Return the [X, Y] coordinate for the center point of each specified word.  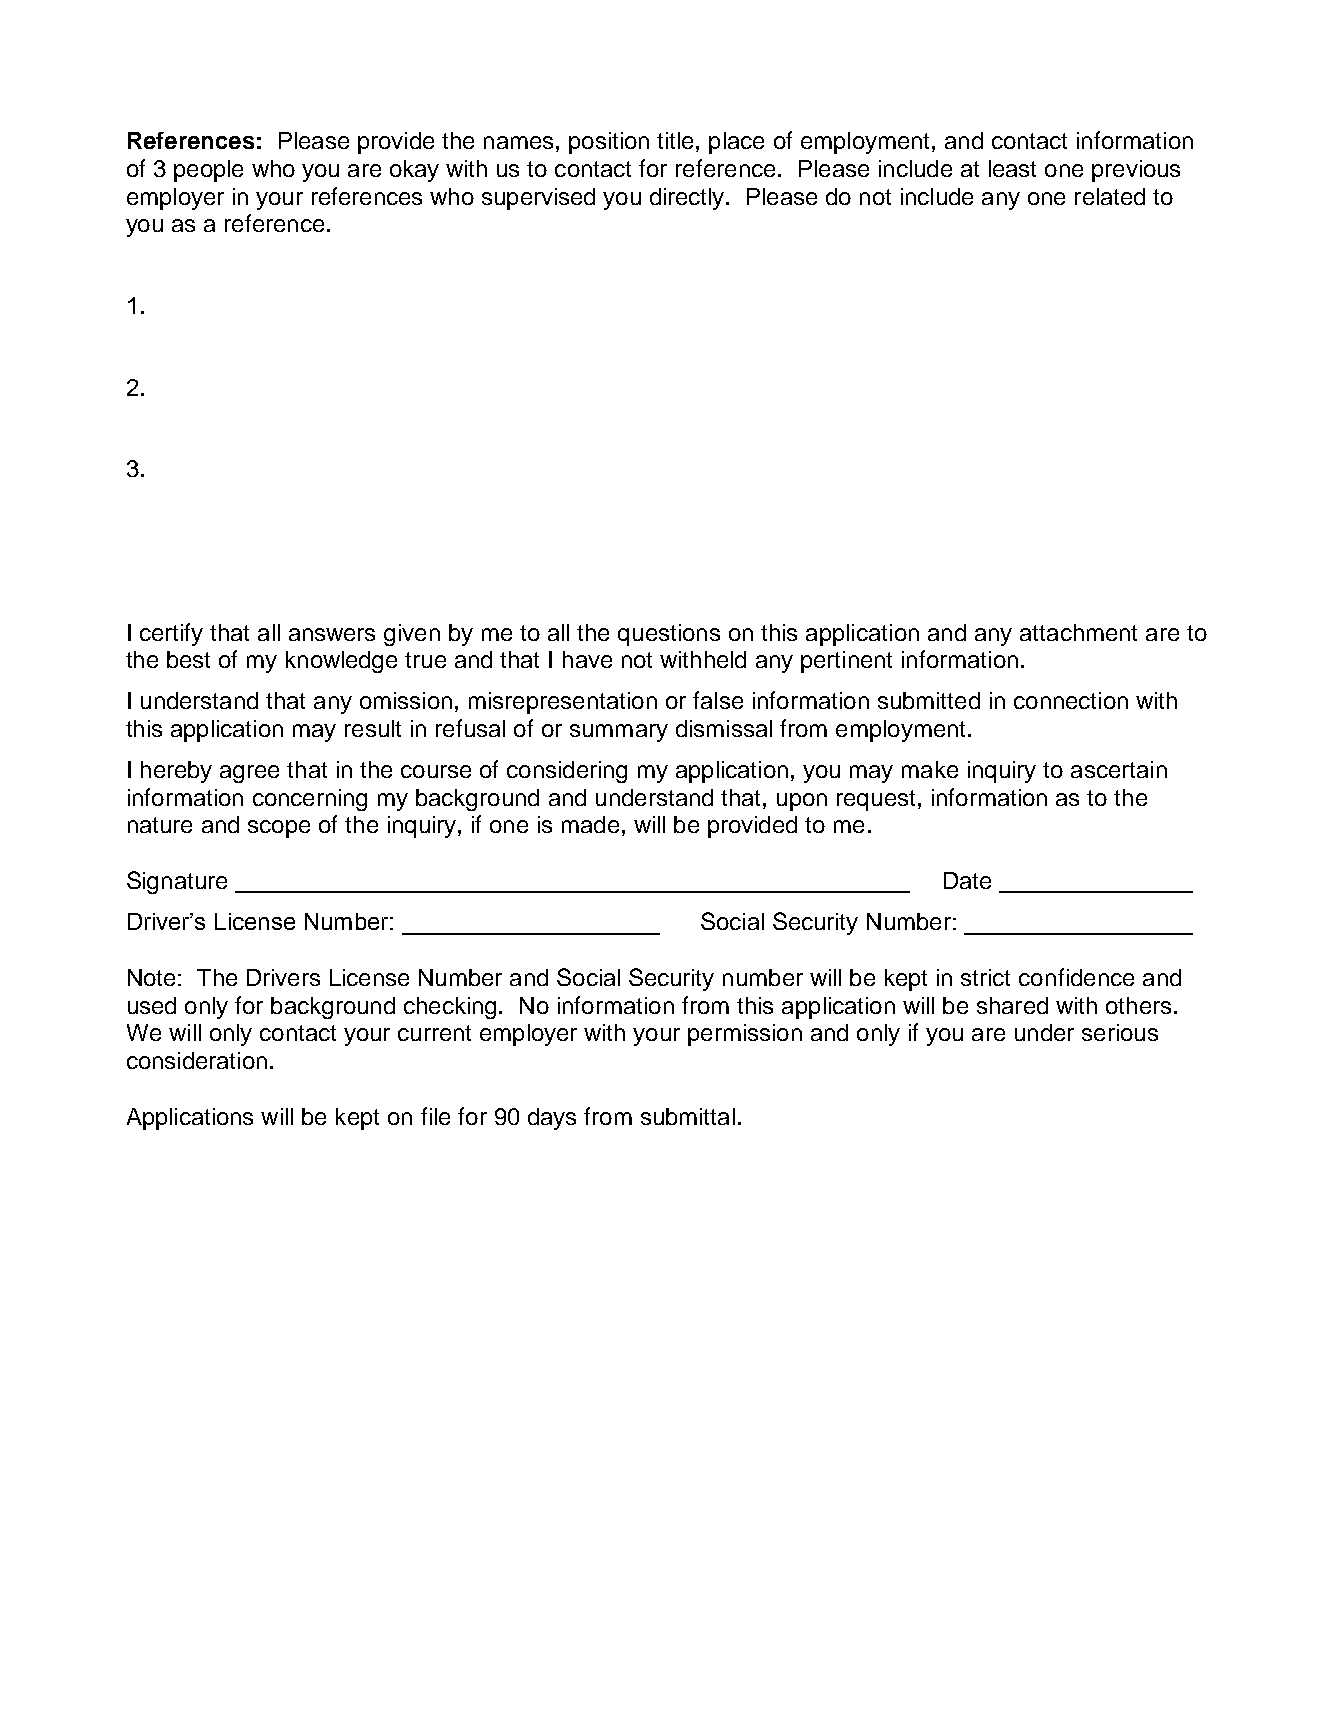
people [208, 171]
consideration [197, 1060]
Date [967, 880]
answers [332, 634]
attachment [1078, 632]
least [1012, 168]
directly [688, 199]
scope [279, 829]
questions [669, 635]
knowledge [341, 662]
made [590, 824]
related [1110, 196]
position [609, 143]
